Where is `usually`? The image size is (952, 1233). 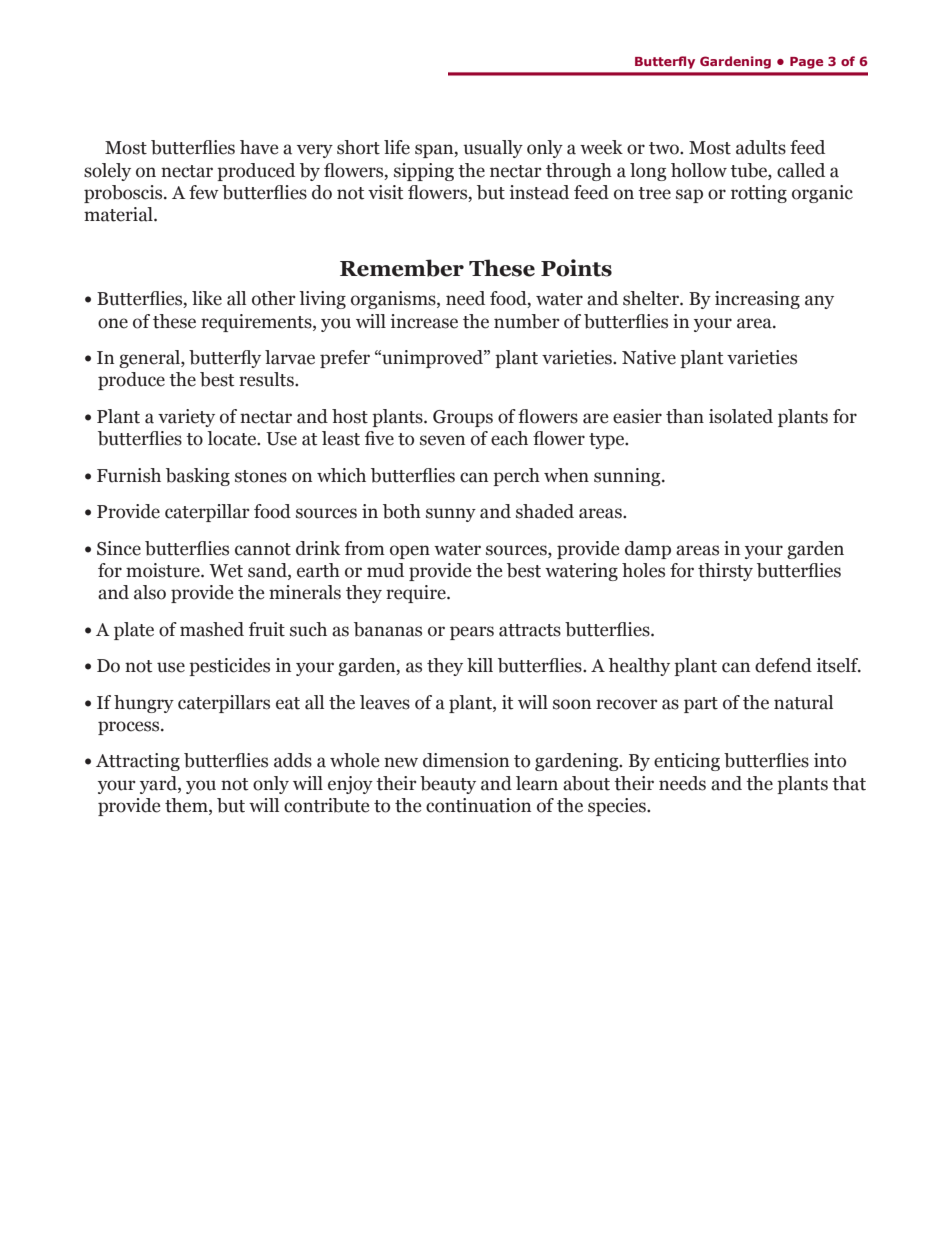 usually is located at coordinates (493, 149).
